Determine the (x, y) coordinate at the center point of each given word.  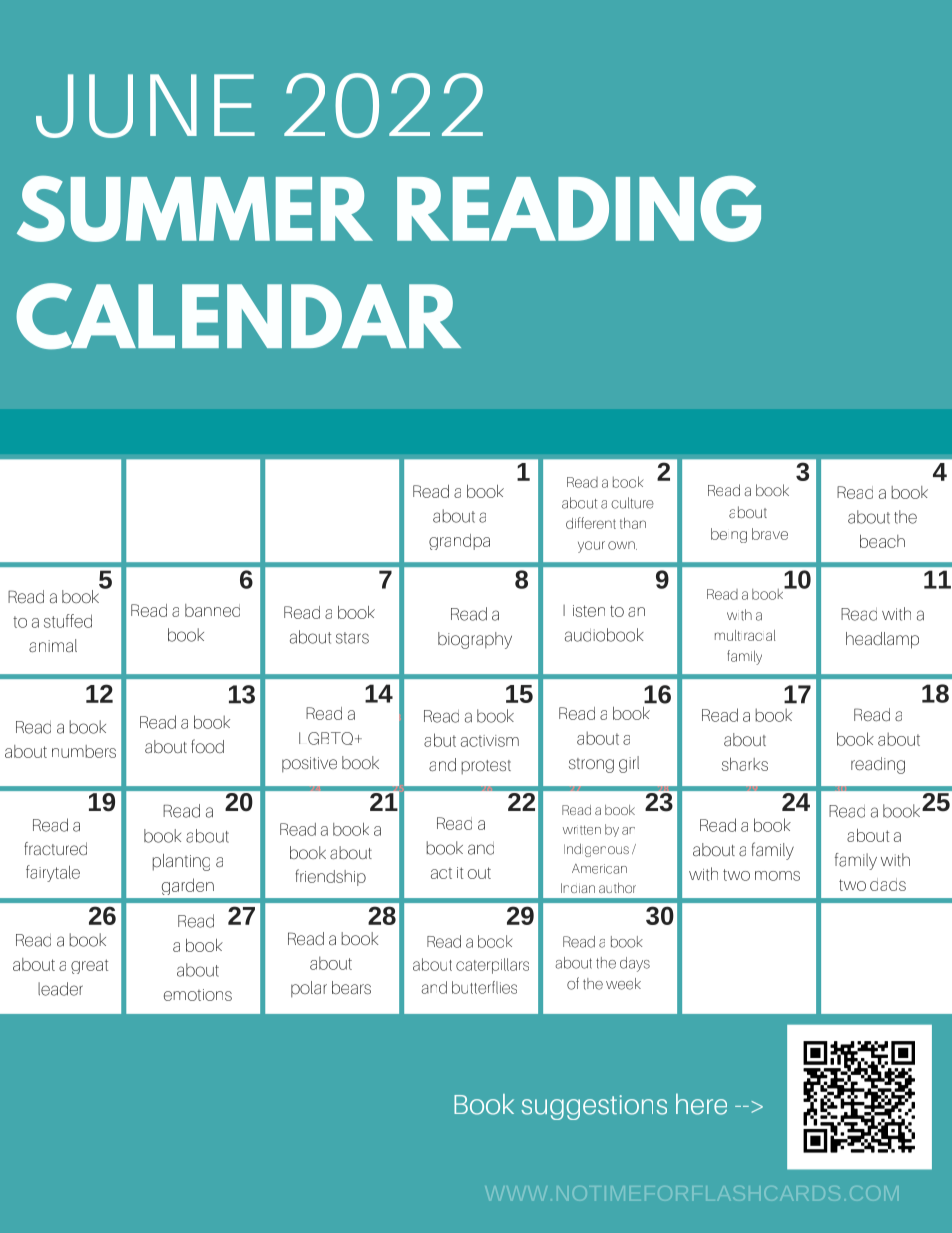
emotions (198, 995)
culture (632, 503)
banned (212, 610)
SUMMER (195, 209)
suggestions (594, 1107)
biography (475, 640)
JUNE (145, 106)
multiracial (745, 635)
